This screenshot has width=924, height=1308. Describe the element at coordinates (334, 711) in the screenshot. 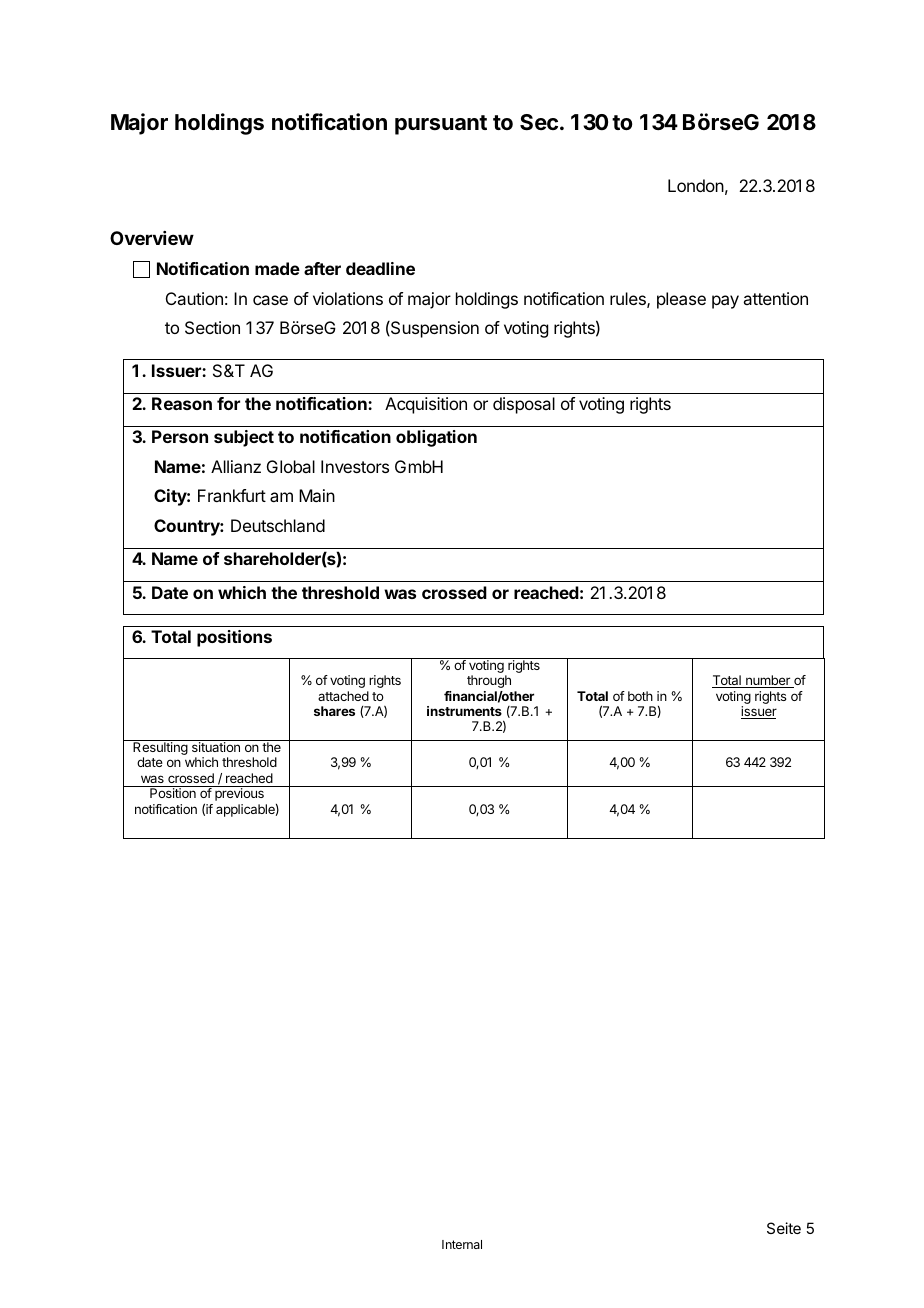

I see `shares` at that location.
